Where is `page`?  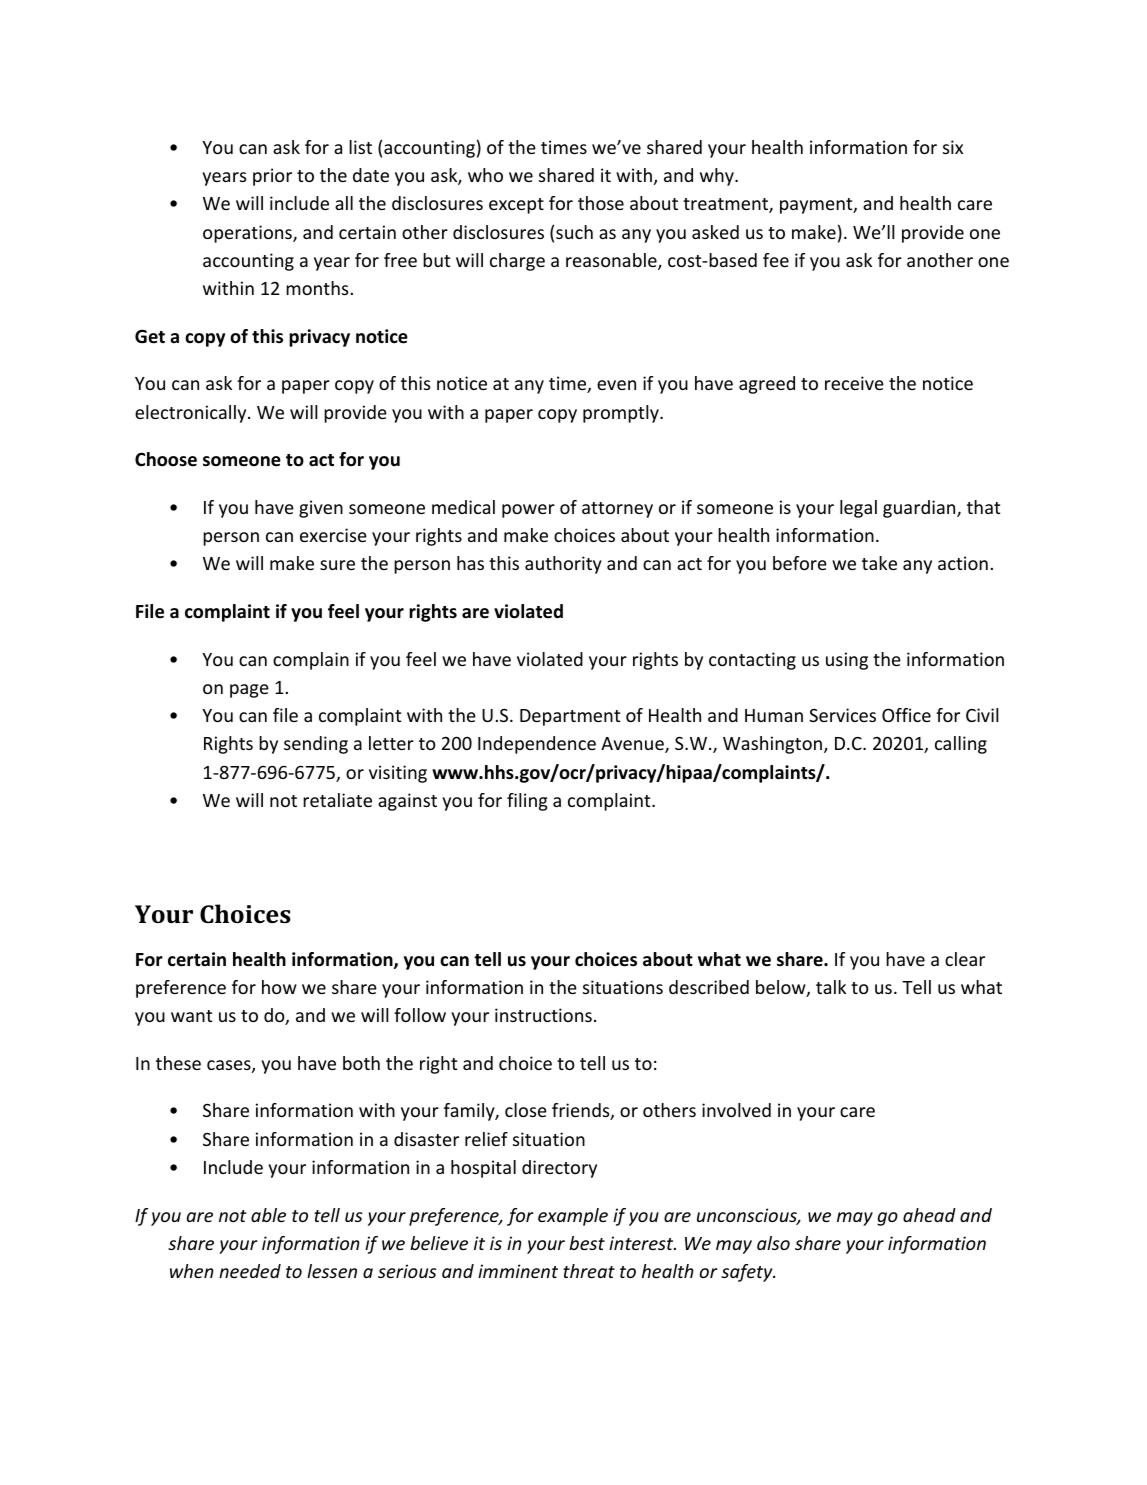
page is located at coordinates (249, 691).
